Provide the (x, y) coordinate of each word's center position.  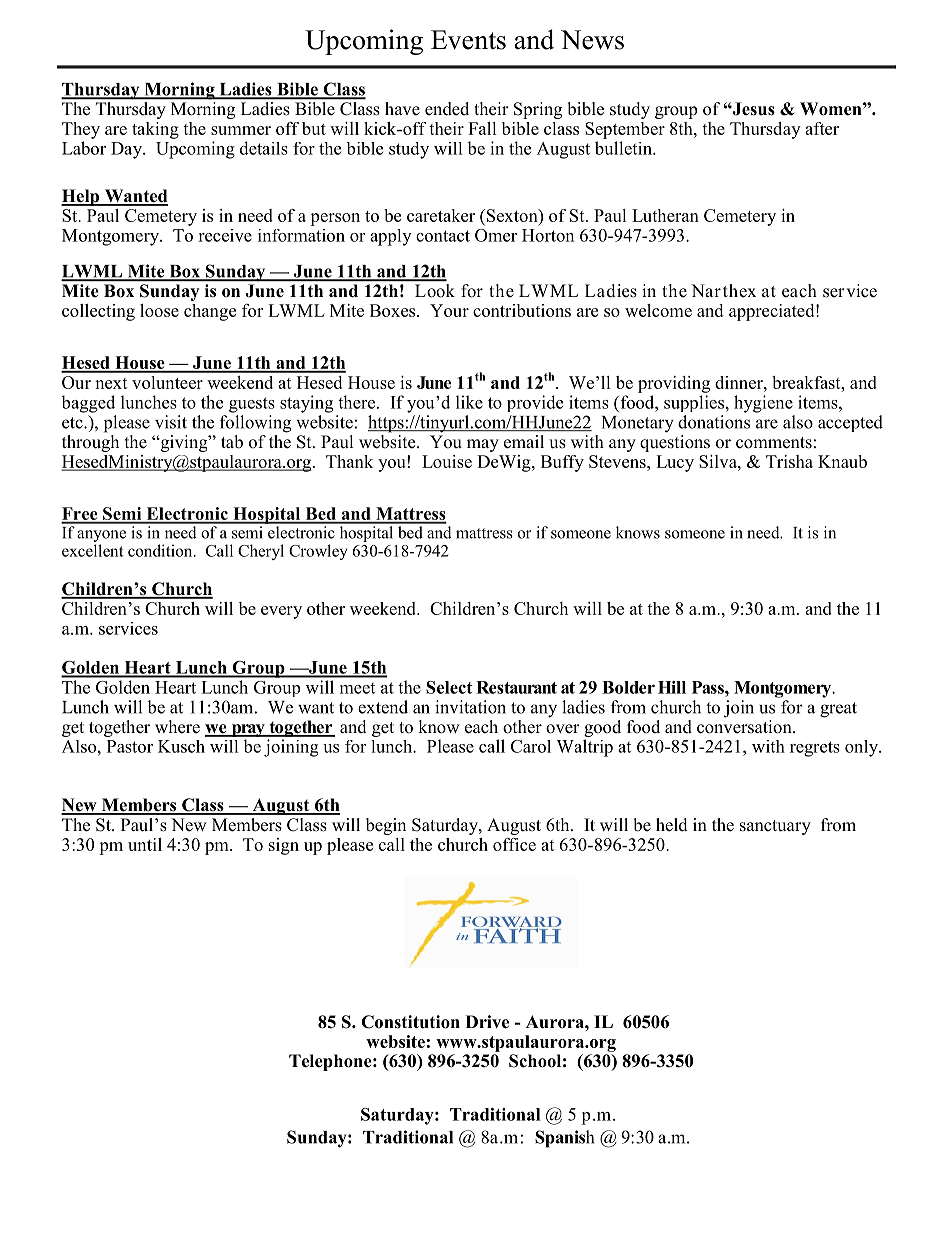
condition (161, 550)
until (145, 844)
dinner (740, 382)
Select (449, 687)
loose (159, 310)
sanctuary (775, 827)
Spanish (564, 1139)
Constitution (410, 1022)
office (514, 844)
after (822, 128)
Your (449, 310)
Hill (672, 687)
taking (155, 130)
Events (468, 40)
